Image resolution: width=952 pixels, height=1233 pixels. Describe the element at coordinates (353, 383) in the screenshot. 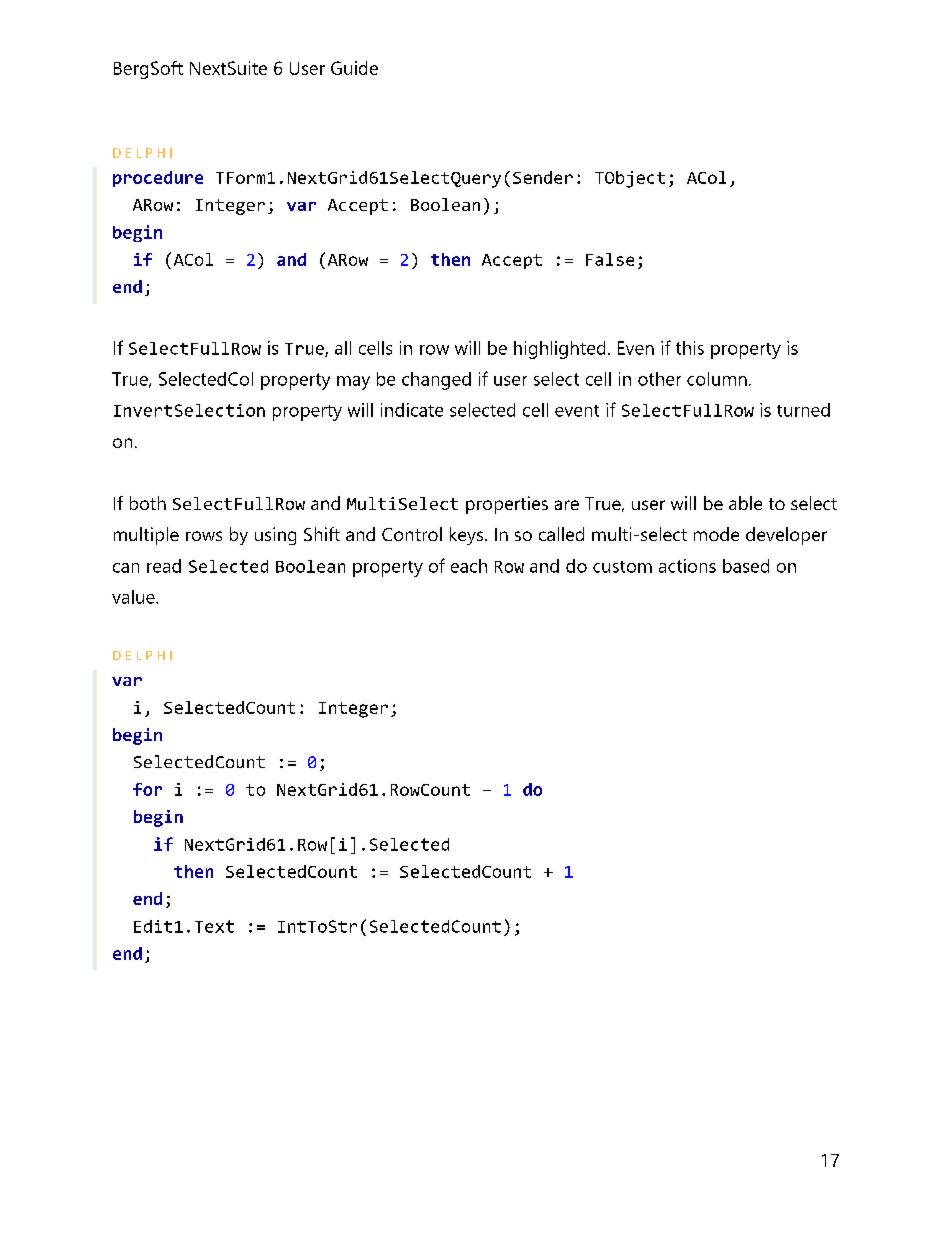

I see `may` at that location.
